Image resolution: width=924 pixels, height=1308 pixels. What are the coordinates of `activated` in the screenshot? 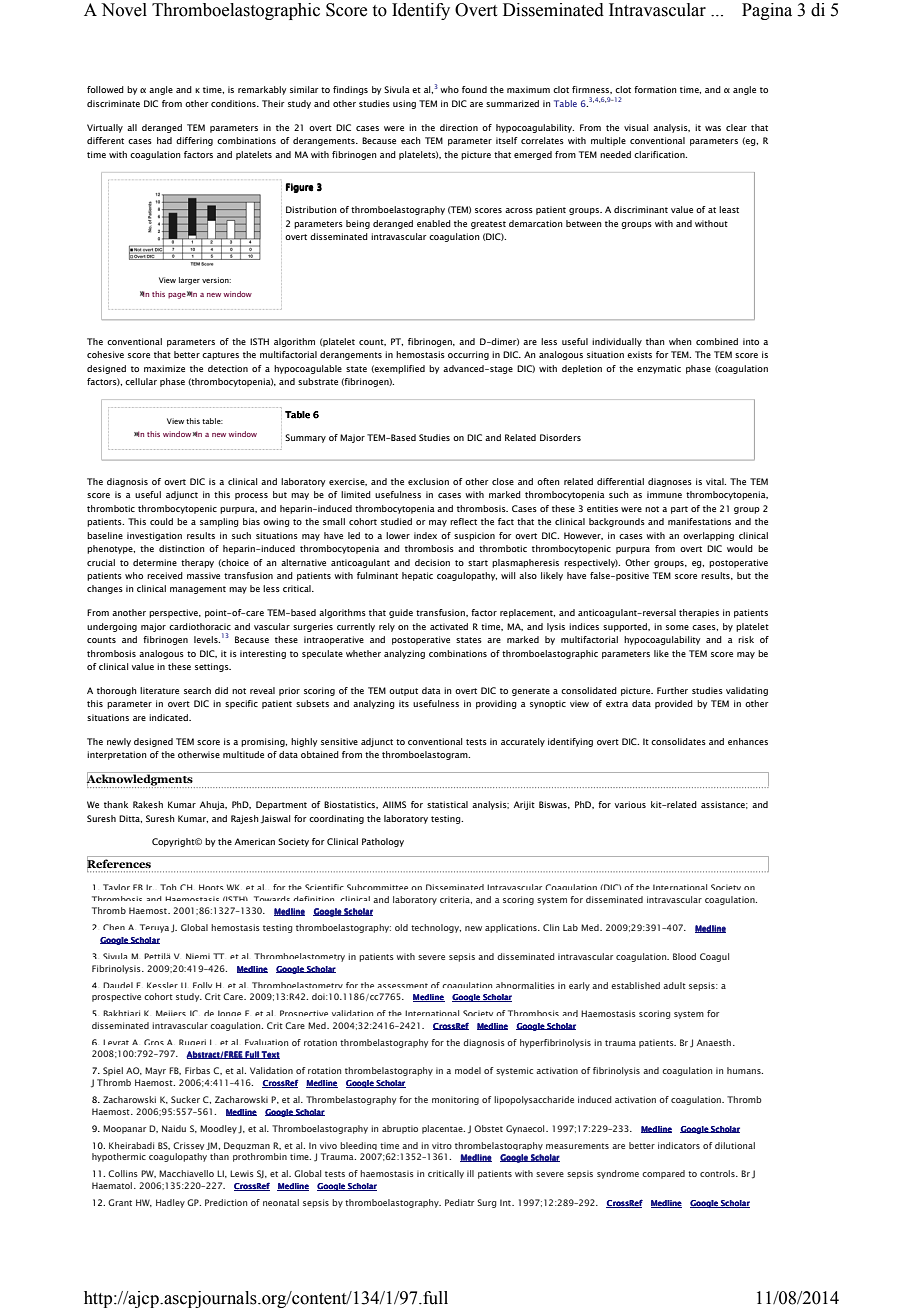 It's located at (449, 626).
